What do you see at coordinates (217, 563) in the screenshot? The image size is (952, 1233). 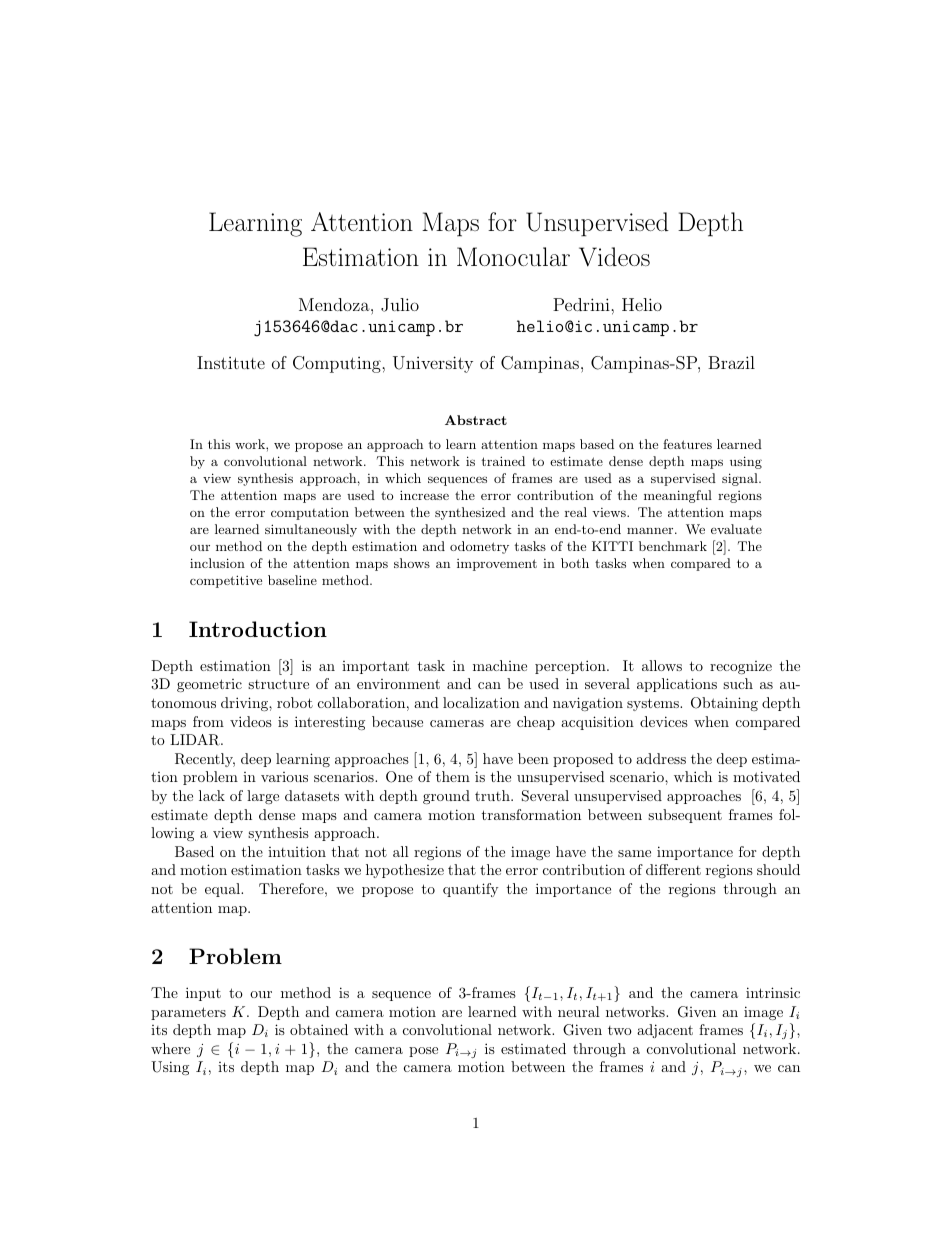 I see `inclusion` at bounding box center [217, 563].
